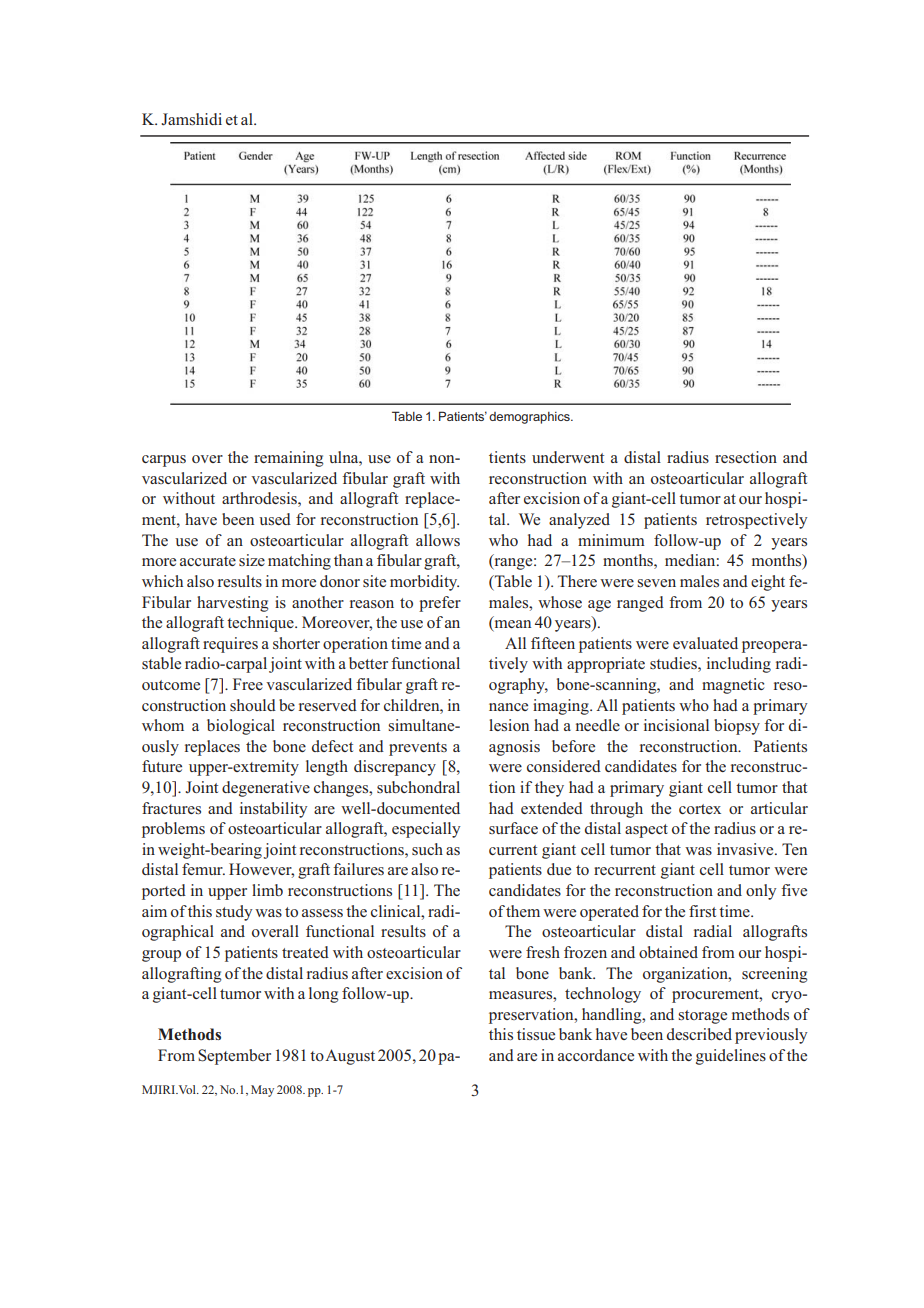 This screenshot has width=924, height=1308. I want to click on analyzed, so click(579, 521).
